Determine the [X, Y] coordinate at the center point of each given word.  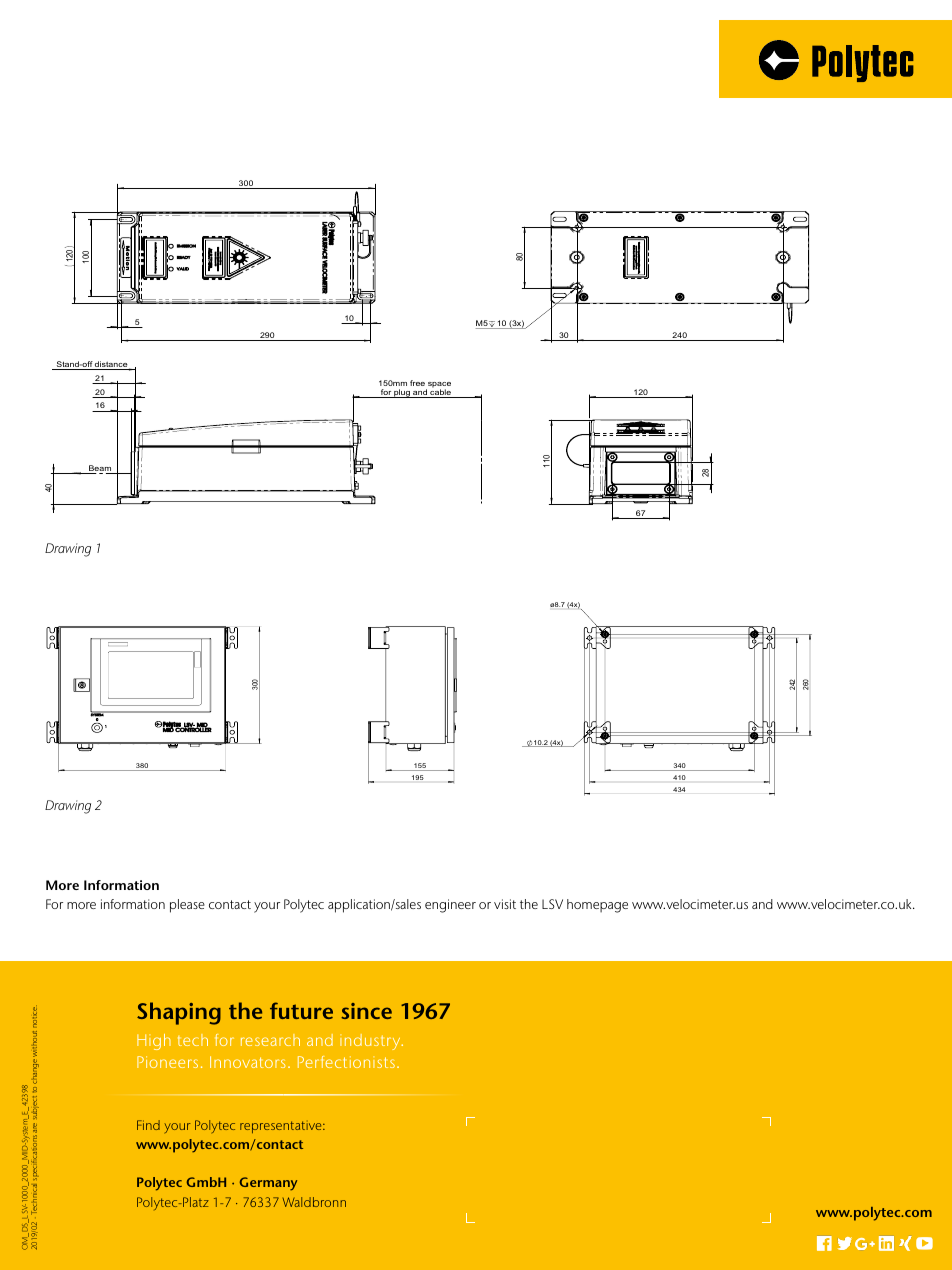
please [187, 906]
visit [505, 904]
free [417, 383]
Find [148, 1125]
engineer [450, 906]
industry [371, 1042]
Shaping [179, 1013]
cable [440, 392]
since [366, 1011]
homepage [597, 906]
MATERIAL [704, 901]
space [438, 386]
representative [282, 1127]
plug [402, 393]
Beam [100, 469]
